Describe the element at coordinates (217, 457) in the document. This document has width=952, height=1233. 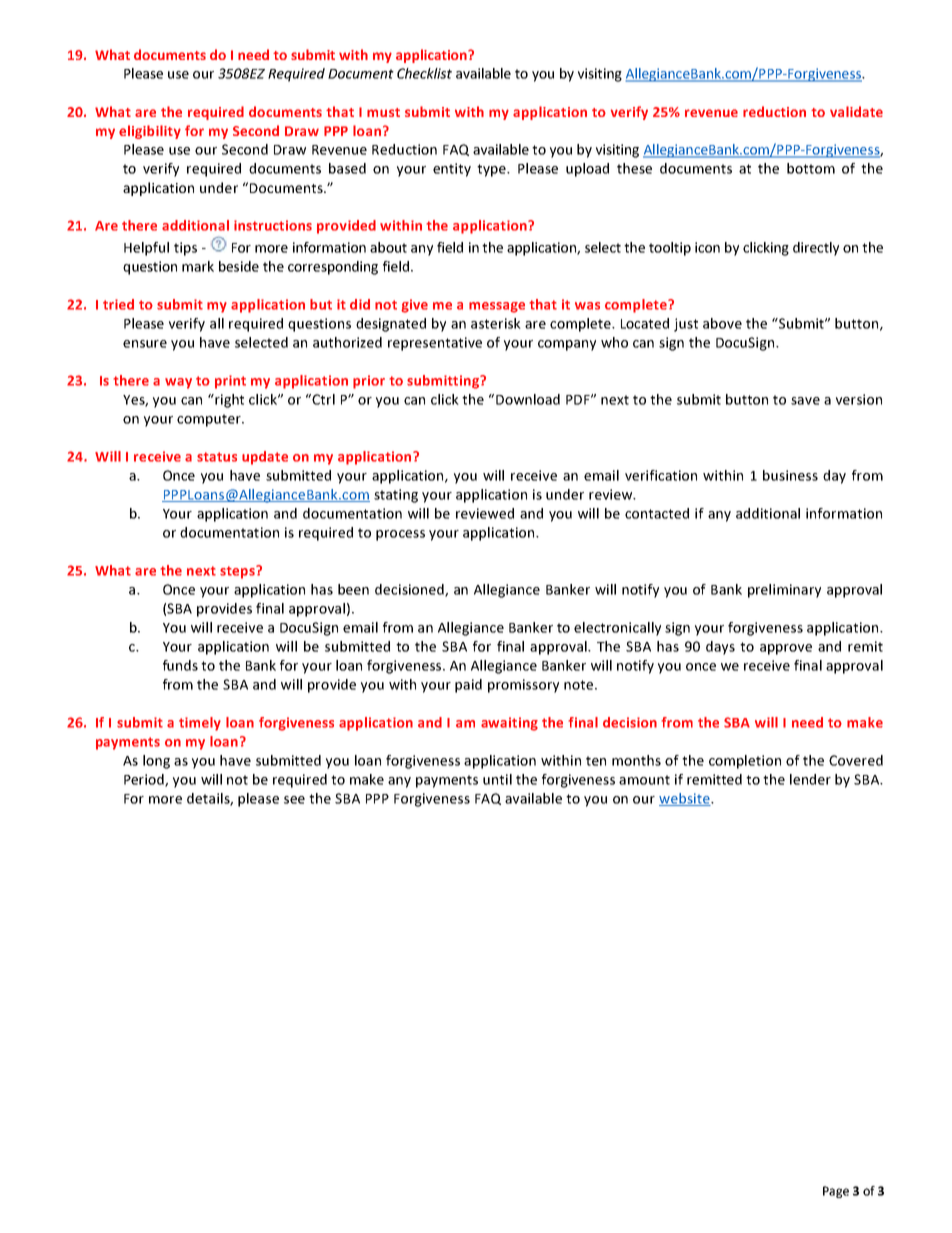
I see `status` at that location.
